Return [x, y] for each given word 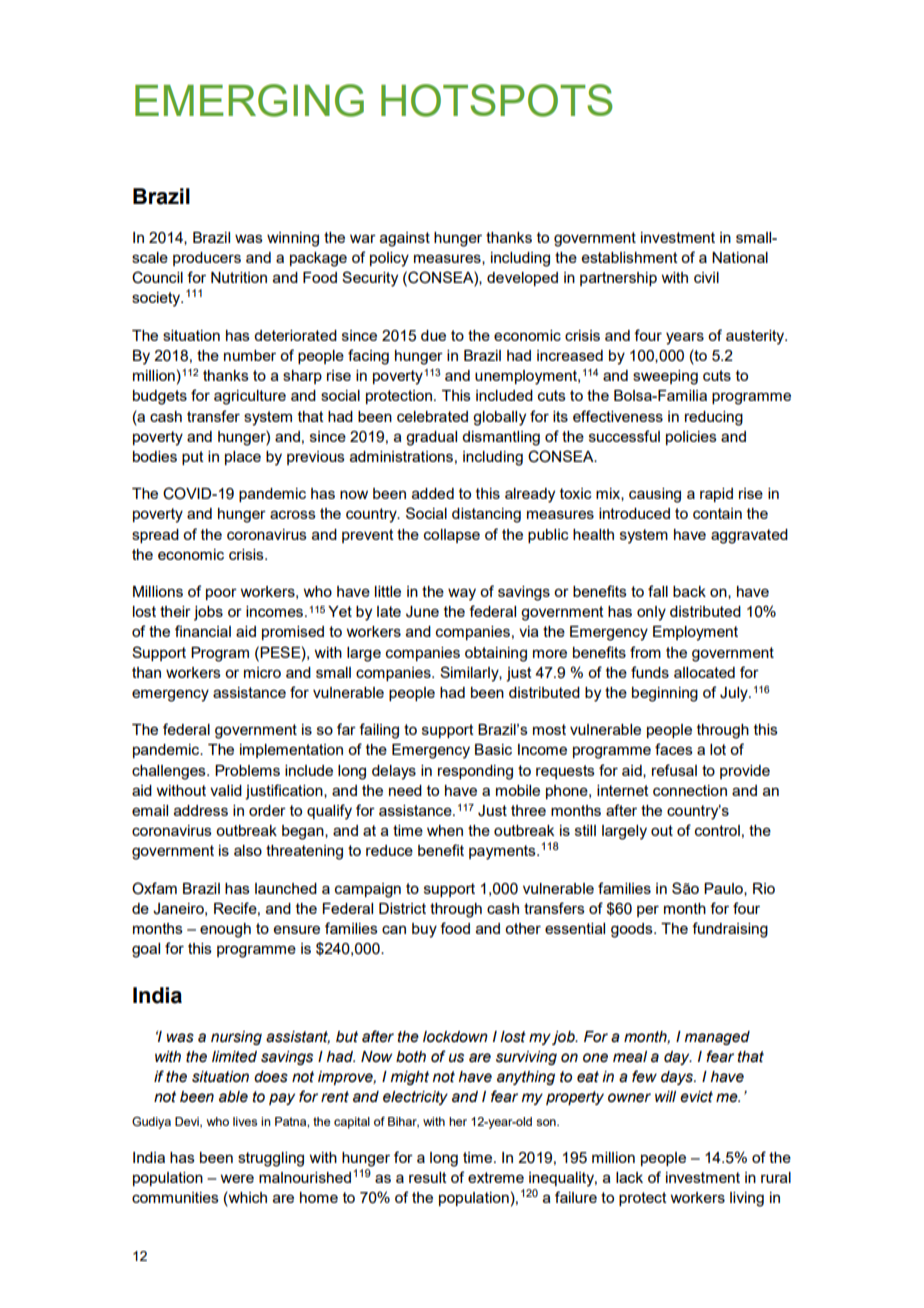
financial [203, 631]
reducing [714, 418]
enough [225, 930]
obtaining [496, 654]
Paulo [724, 889]
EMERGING [249, 100]
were [237, 1178]
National [740, 257]
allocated [704, 672]
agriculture [250, 397]
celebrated [432, 416]
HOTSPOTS [497, 100]
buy [424, 930]
